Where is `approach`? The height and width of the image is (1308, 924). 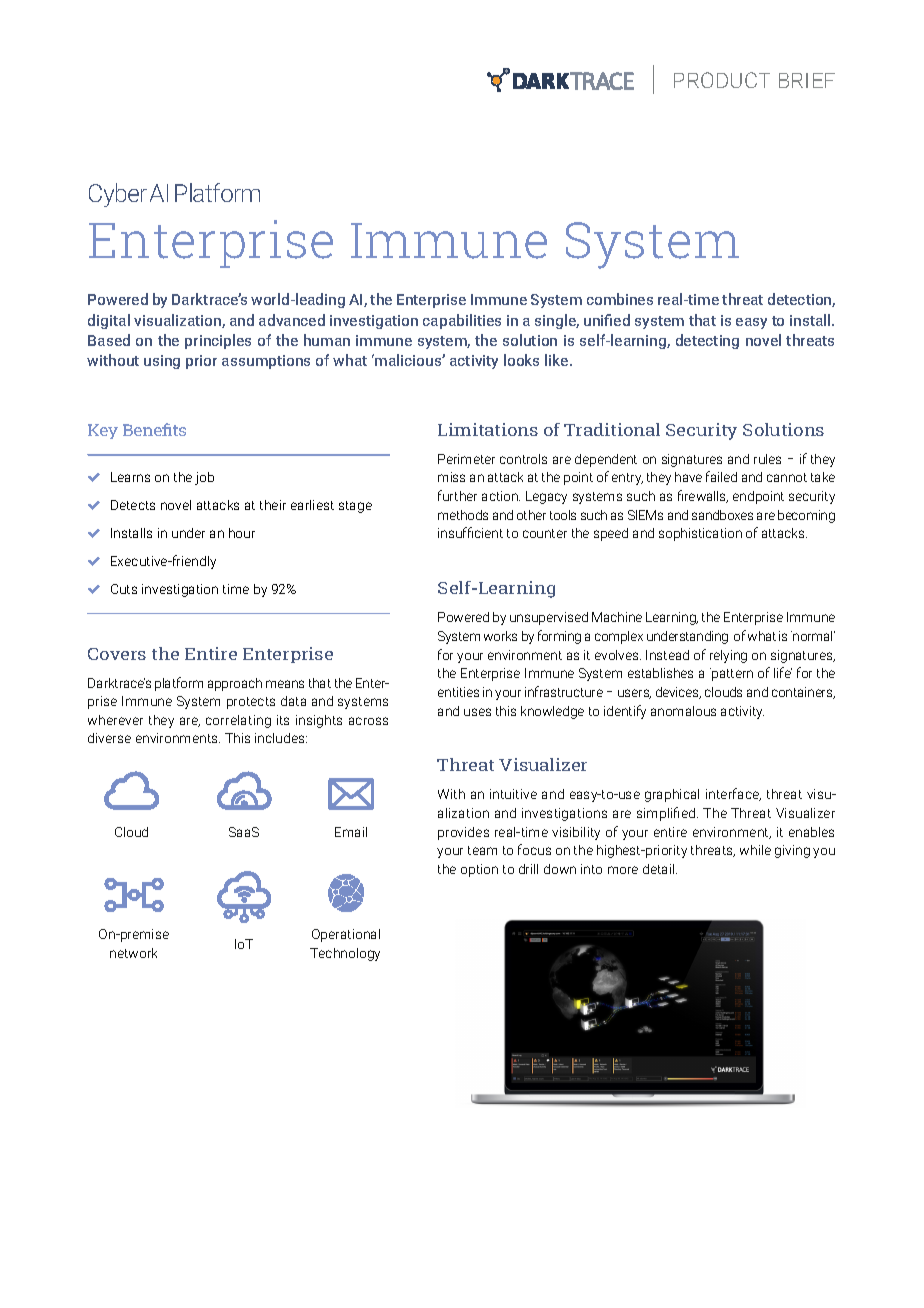 approach is located at coordinates (235, 684).
